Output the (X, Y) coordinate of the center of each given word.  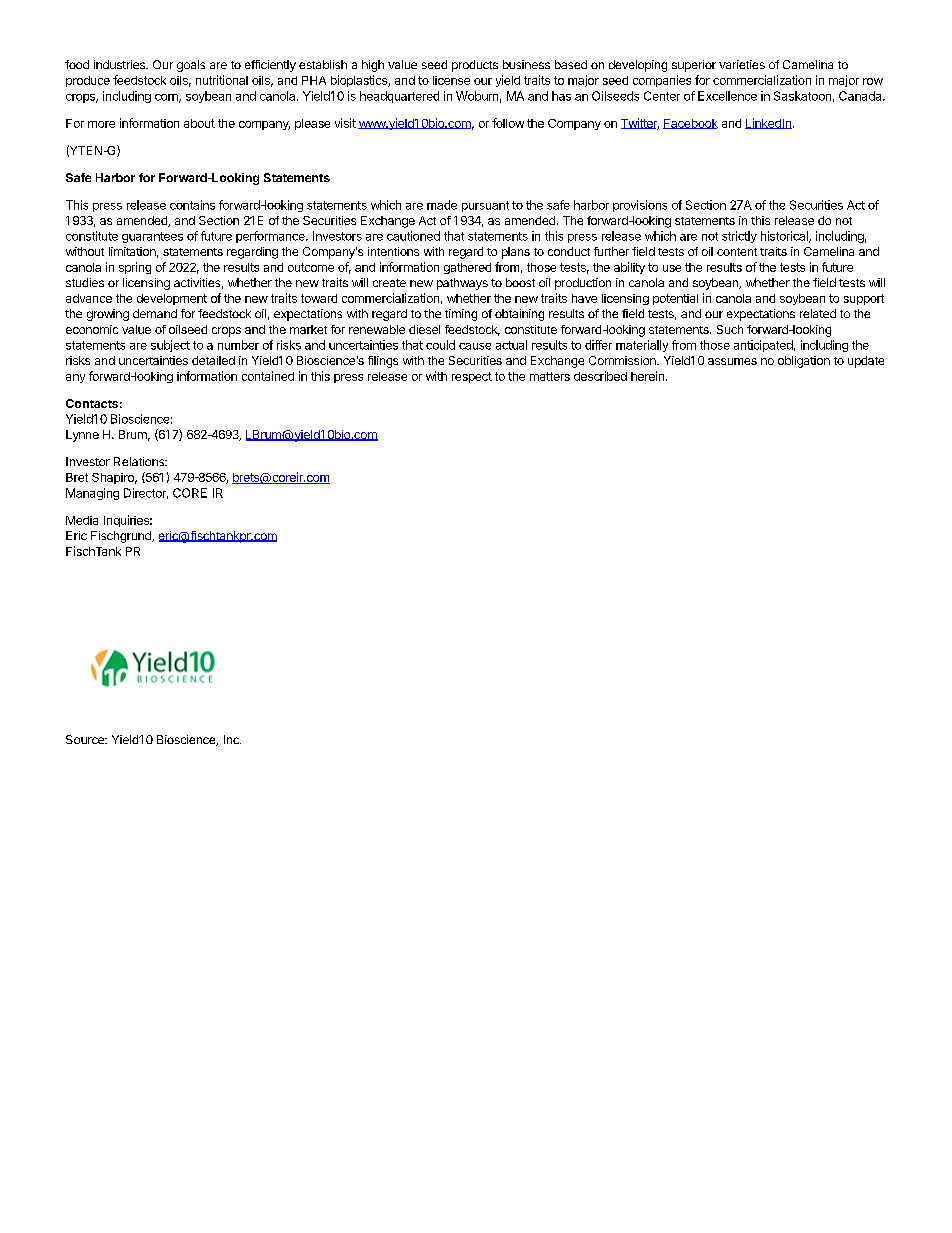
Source (86, 739)
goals (191, 66)
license (451, 80)
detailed (213, 360)
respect (472, 377)
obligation (804, 362)
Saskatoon (802, 96)
